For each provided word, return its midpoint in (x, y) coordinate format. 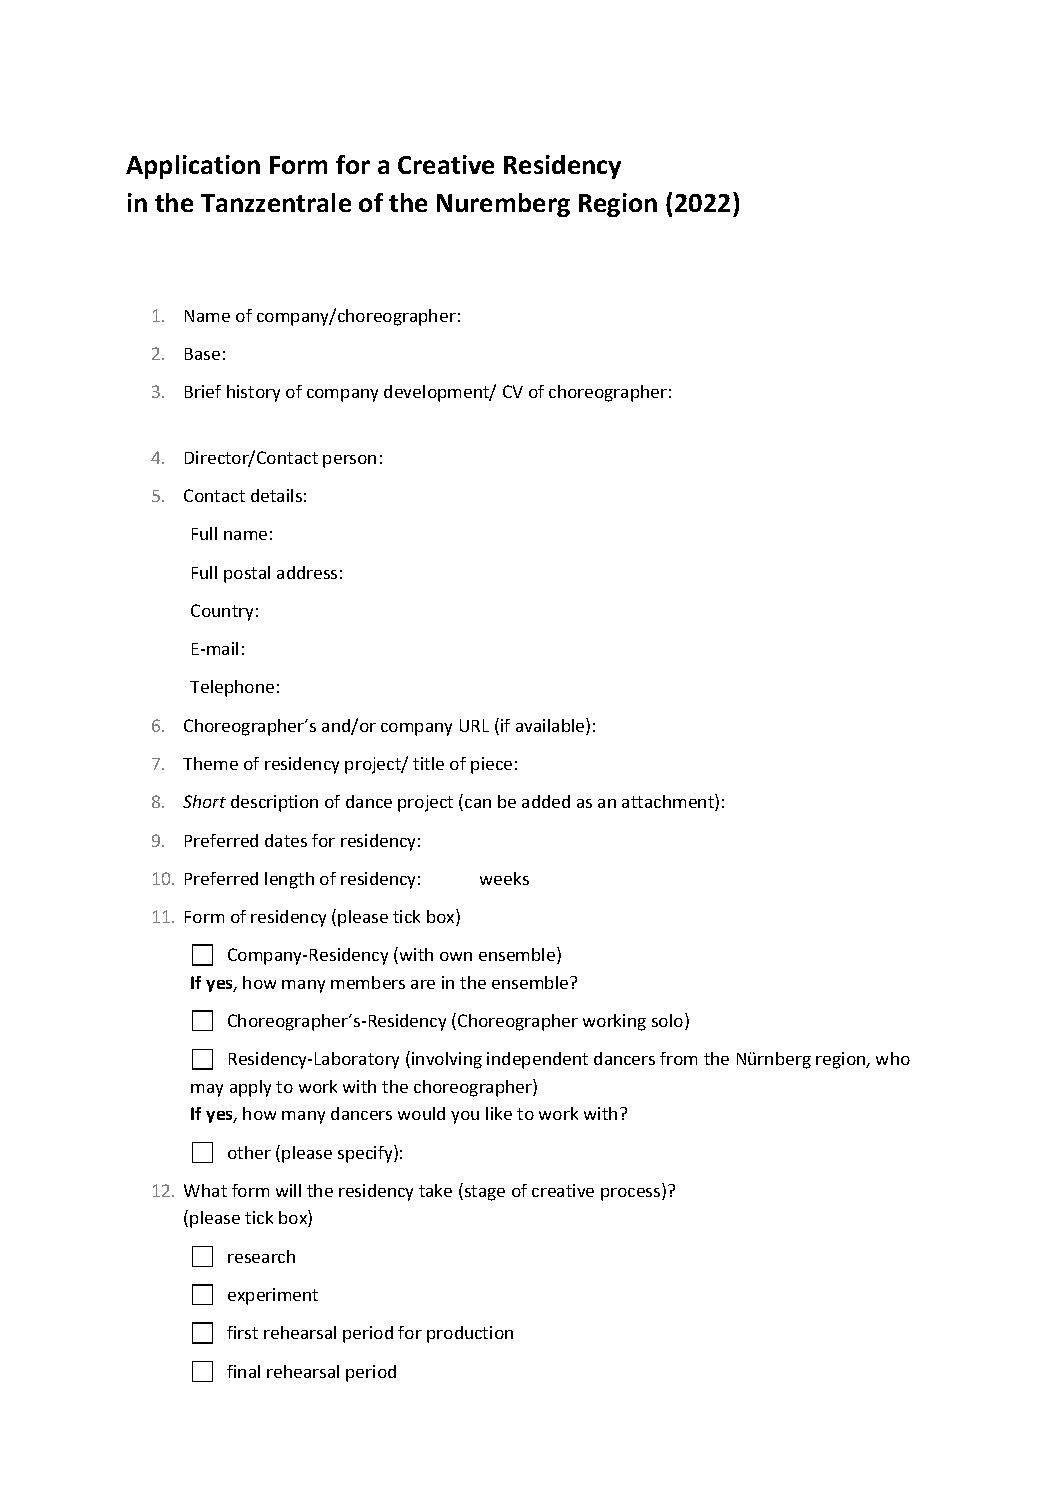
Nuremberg (503, 205)
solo (669, 1021)
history (253, 393)
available (551, 726)
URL (474, 725)
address (307, 572)
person (349, 461)
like (499, 1113)
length (289, 880)
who (893, 1058)
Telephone (232, 688)
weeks (504, 878)
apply (250, 1088)
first (242, 1332)
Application (193, 167)
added (546, 801)
